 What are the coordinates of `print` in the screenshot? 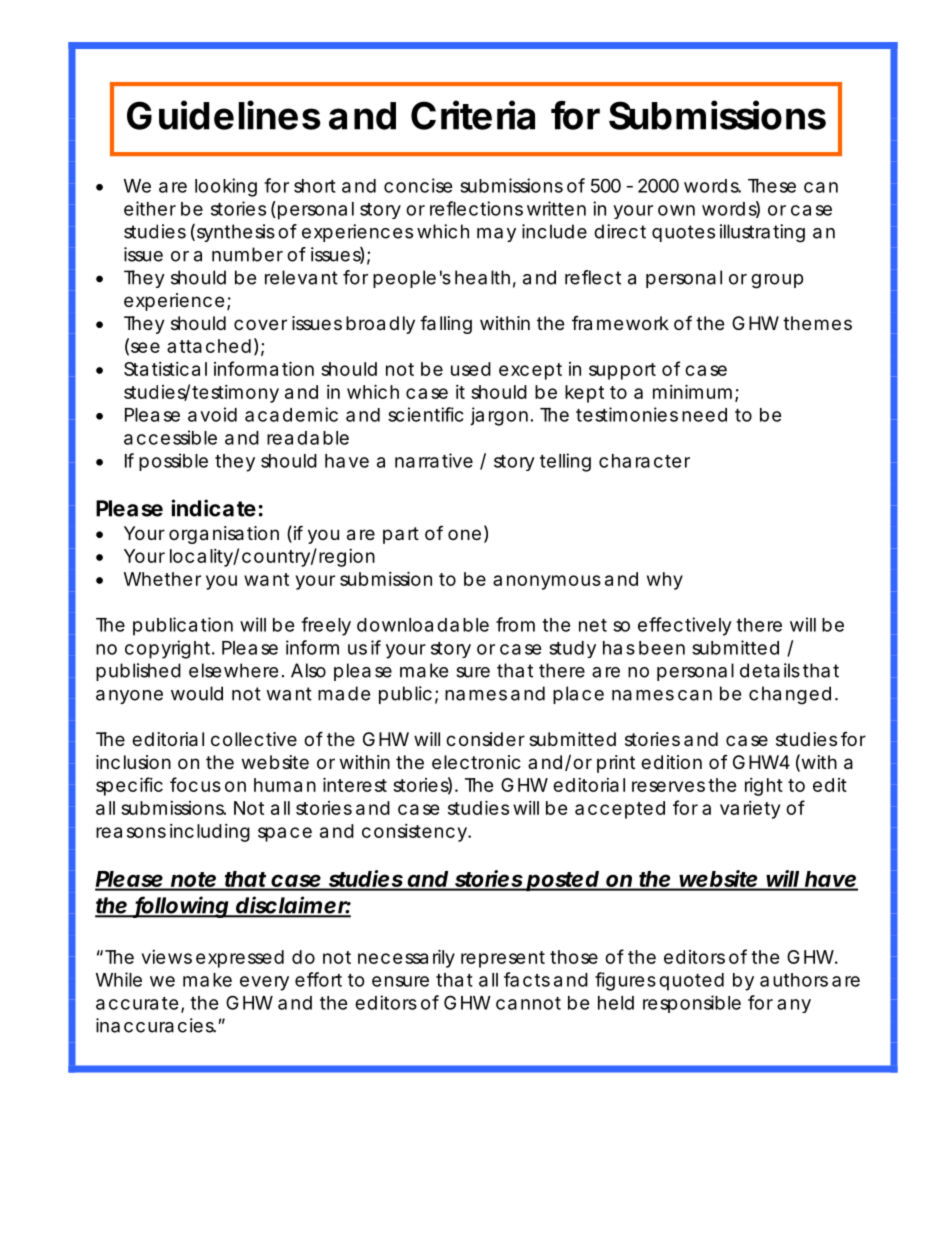 It's located at (616, 764).
